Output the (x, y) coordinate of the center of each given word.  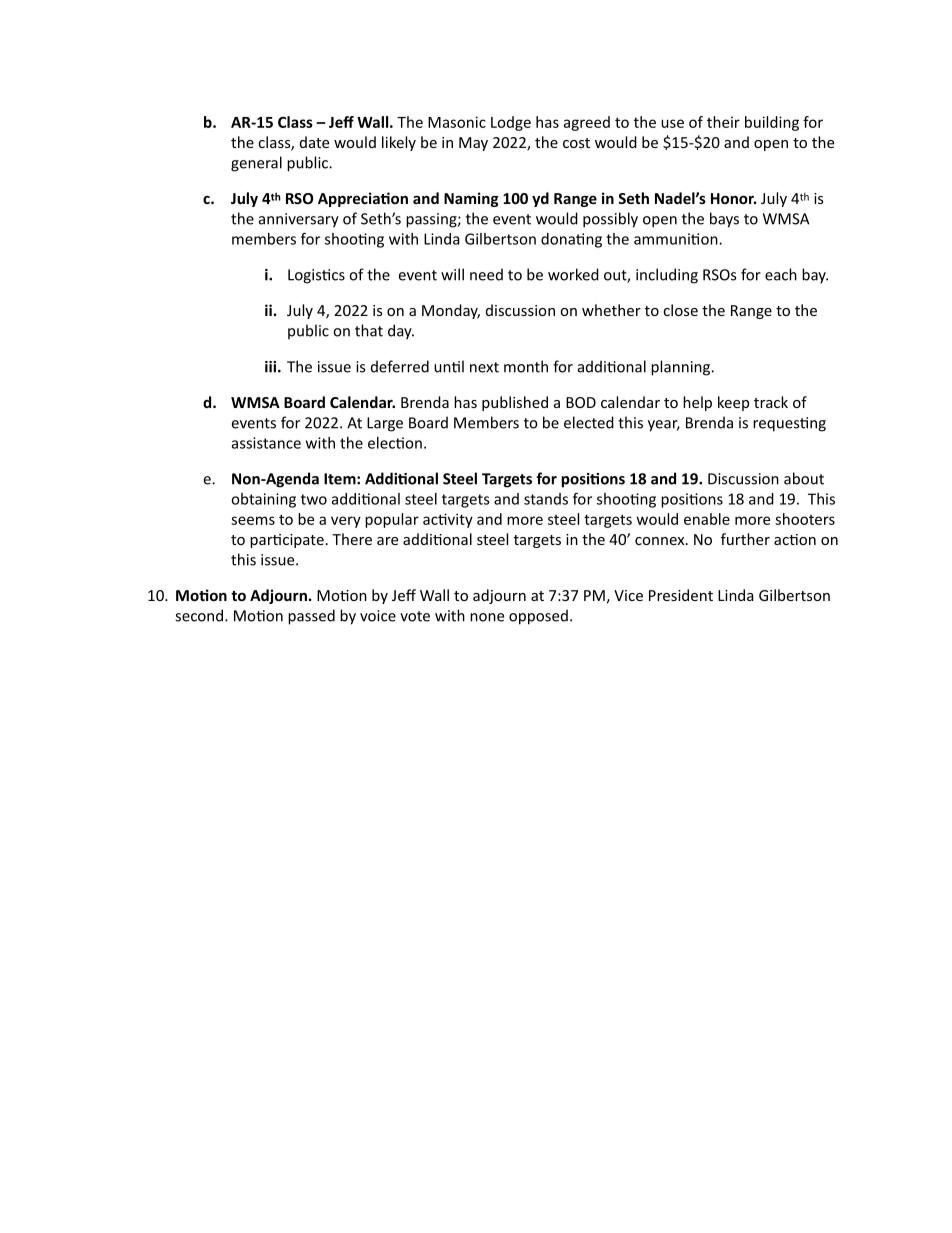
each (781, 274)
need (486, 274)
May (473, 144)
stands (546, 499)
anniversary (299, 220)
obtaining (263, 500)
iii (272, 367)
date (314, 142)
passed (311, 617)
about (804, 478)
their (723, 122)
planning (682, 368)
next (484, 367)
